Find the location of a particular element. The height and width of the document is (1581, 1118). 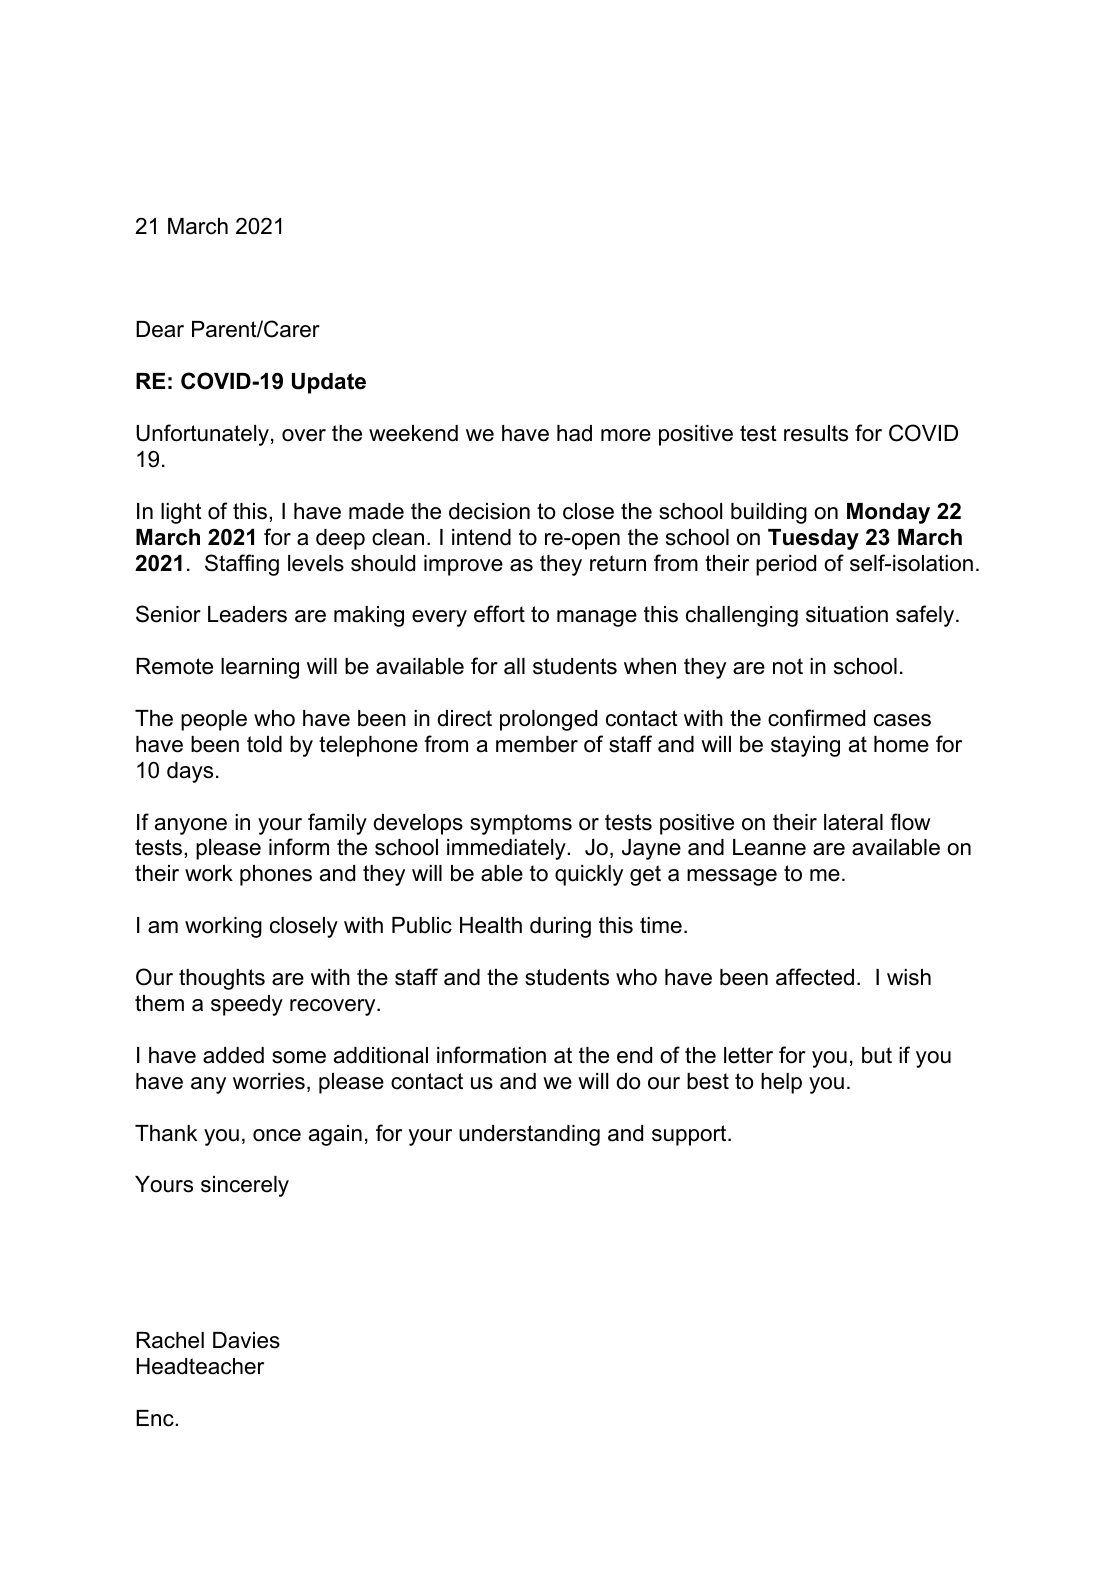

understanding is located at coordinates (529, 1135).
